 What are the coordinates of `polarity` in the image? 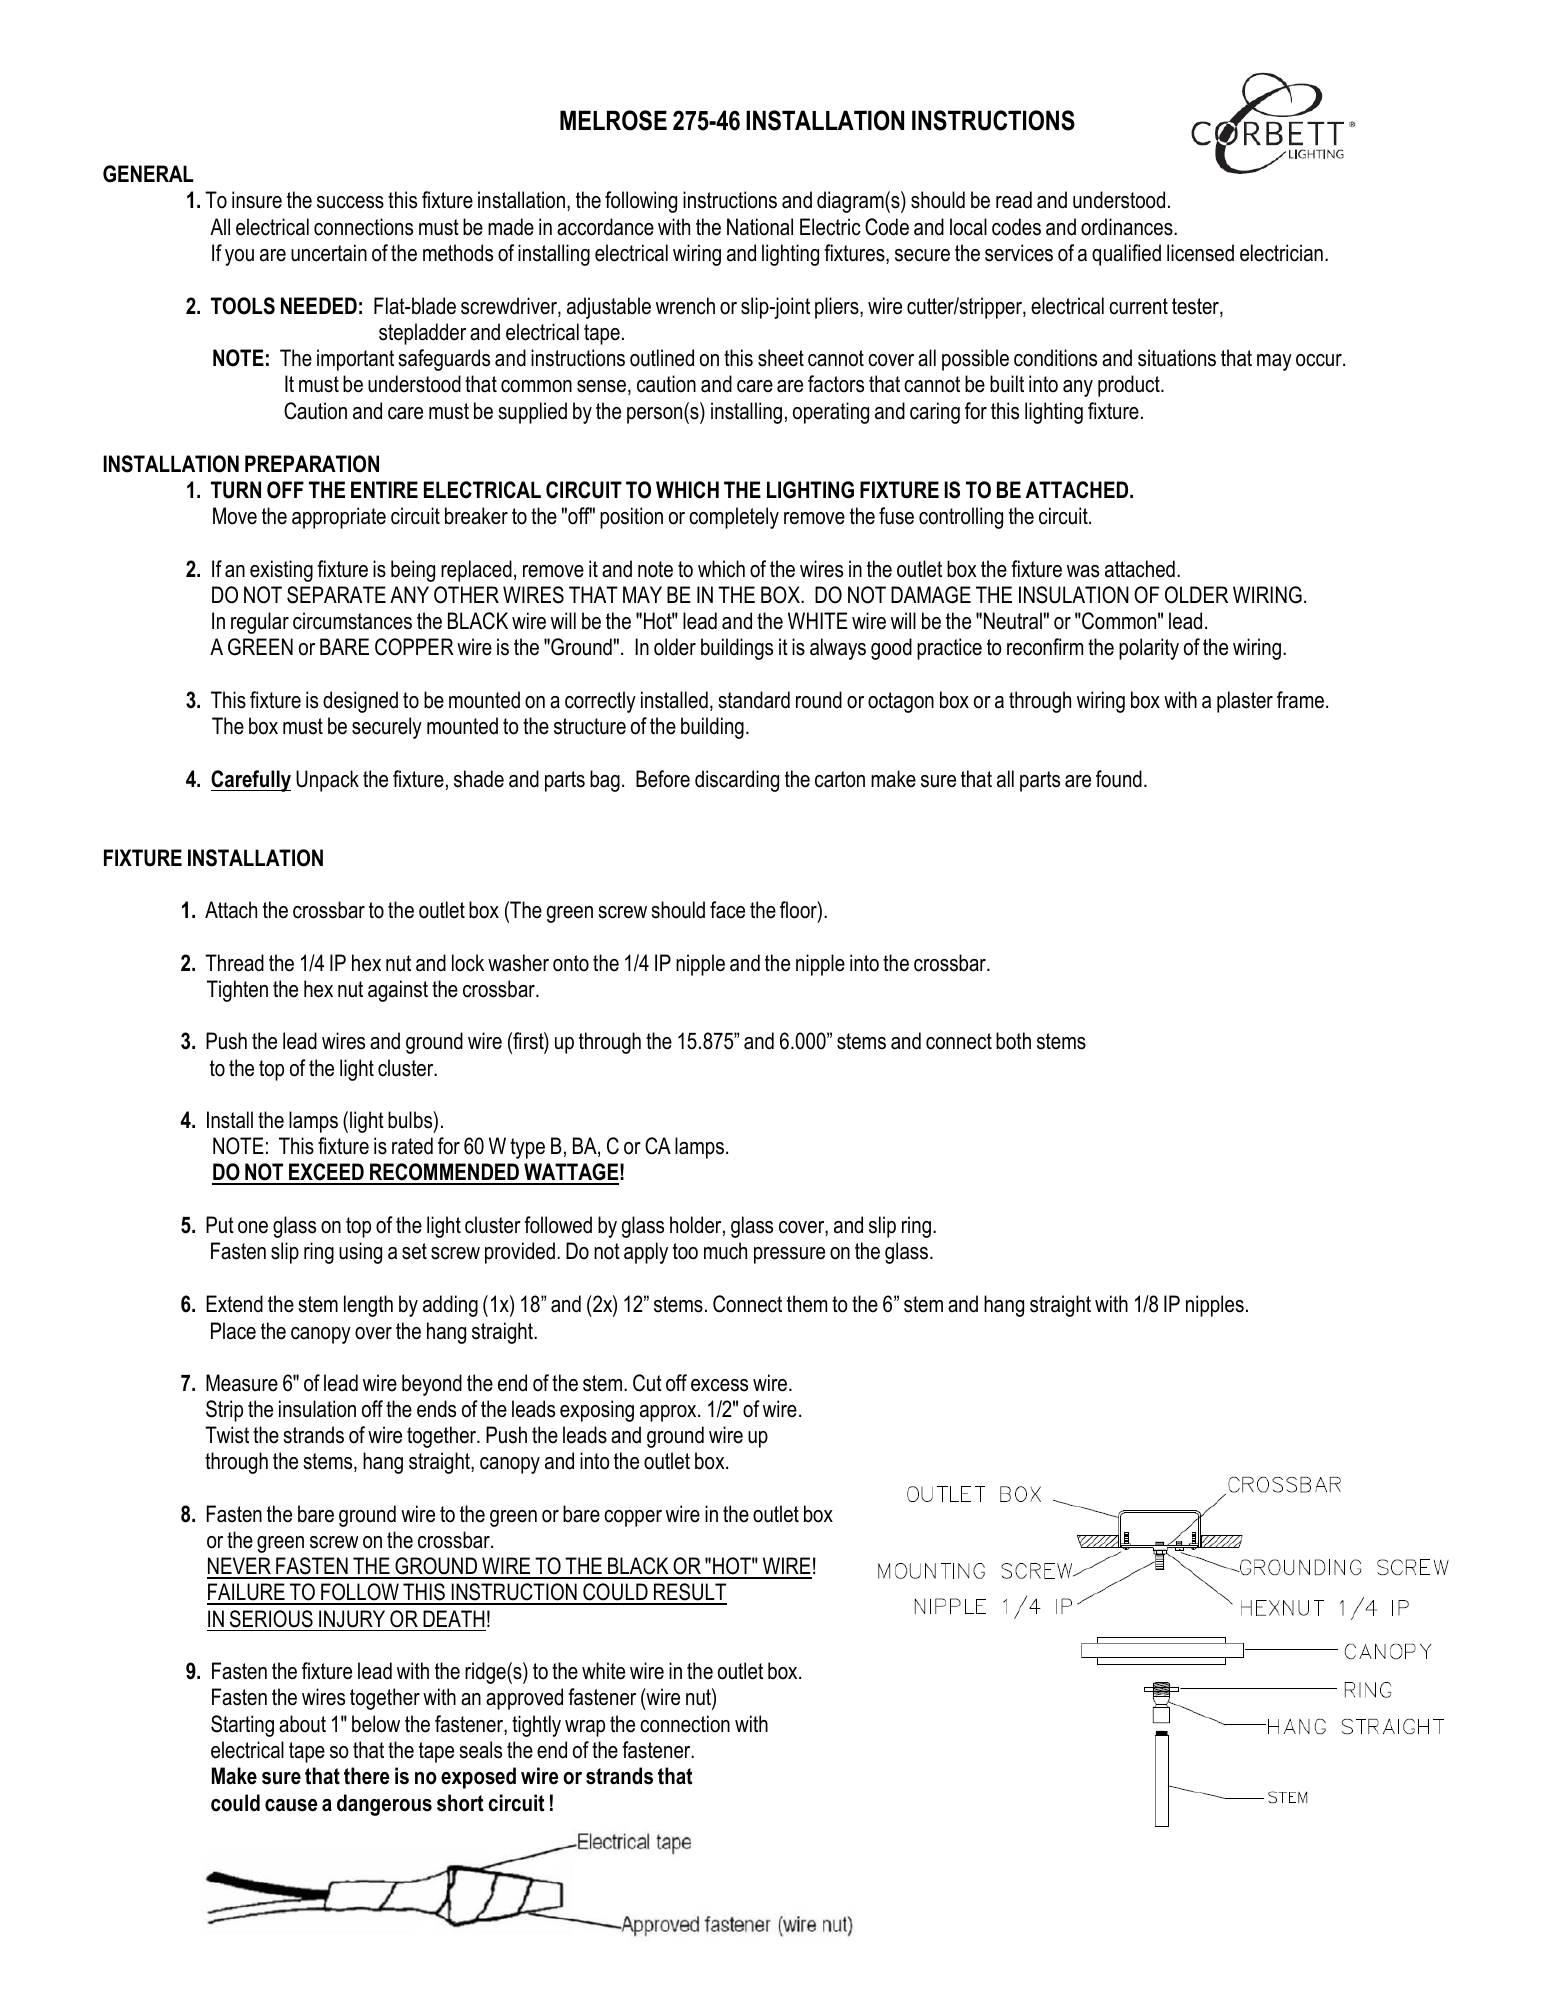 It's located at (1149, 649).
